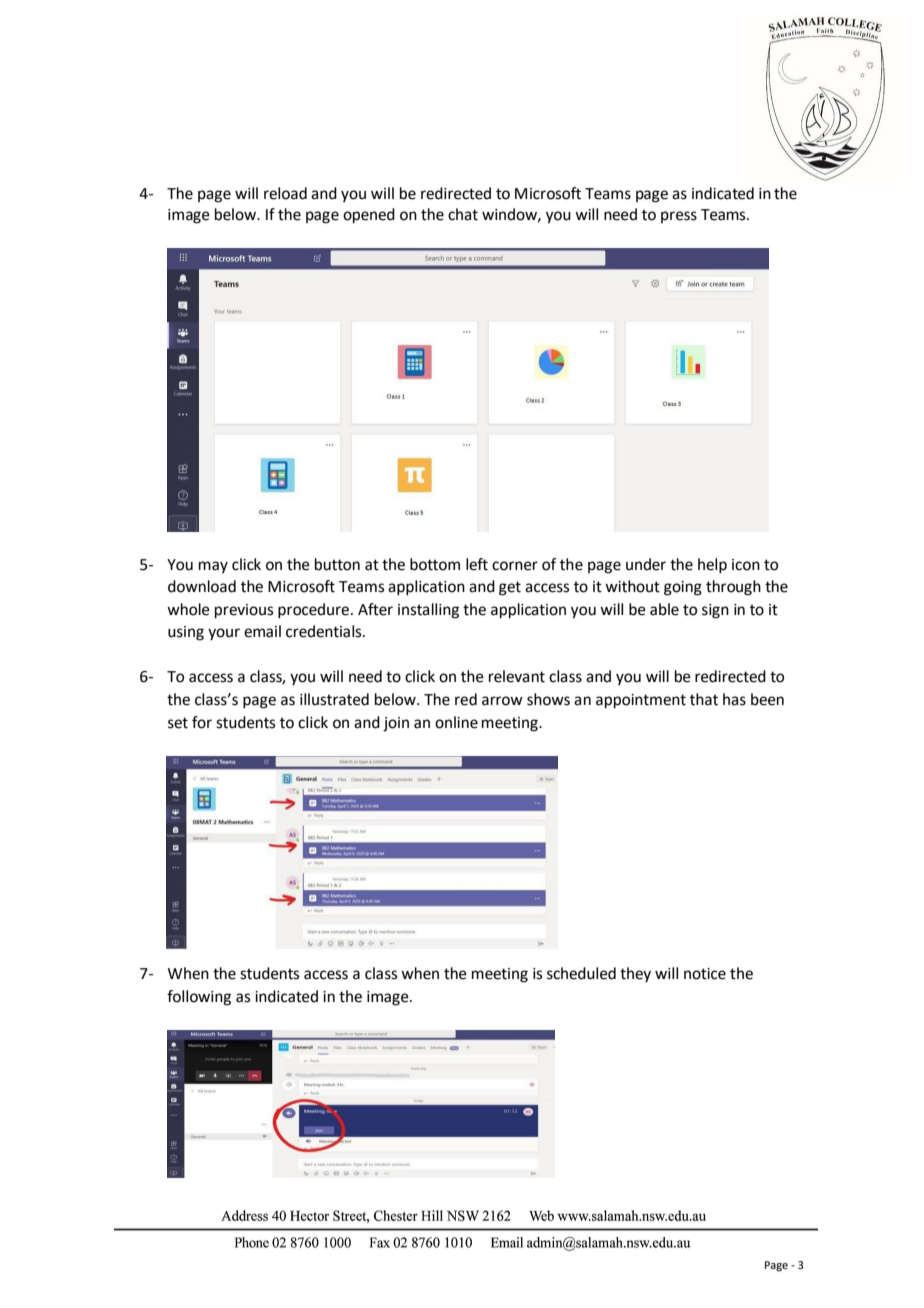  Describe the element at coordinates (199, 998) in the document. I see `following` at that location.
